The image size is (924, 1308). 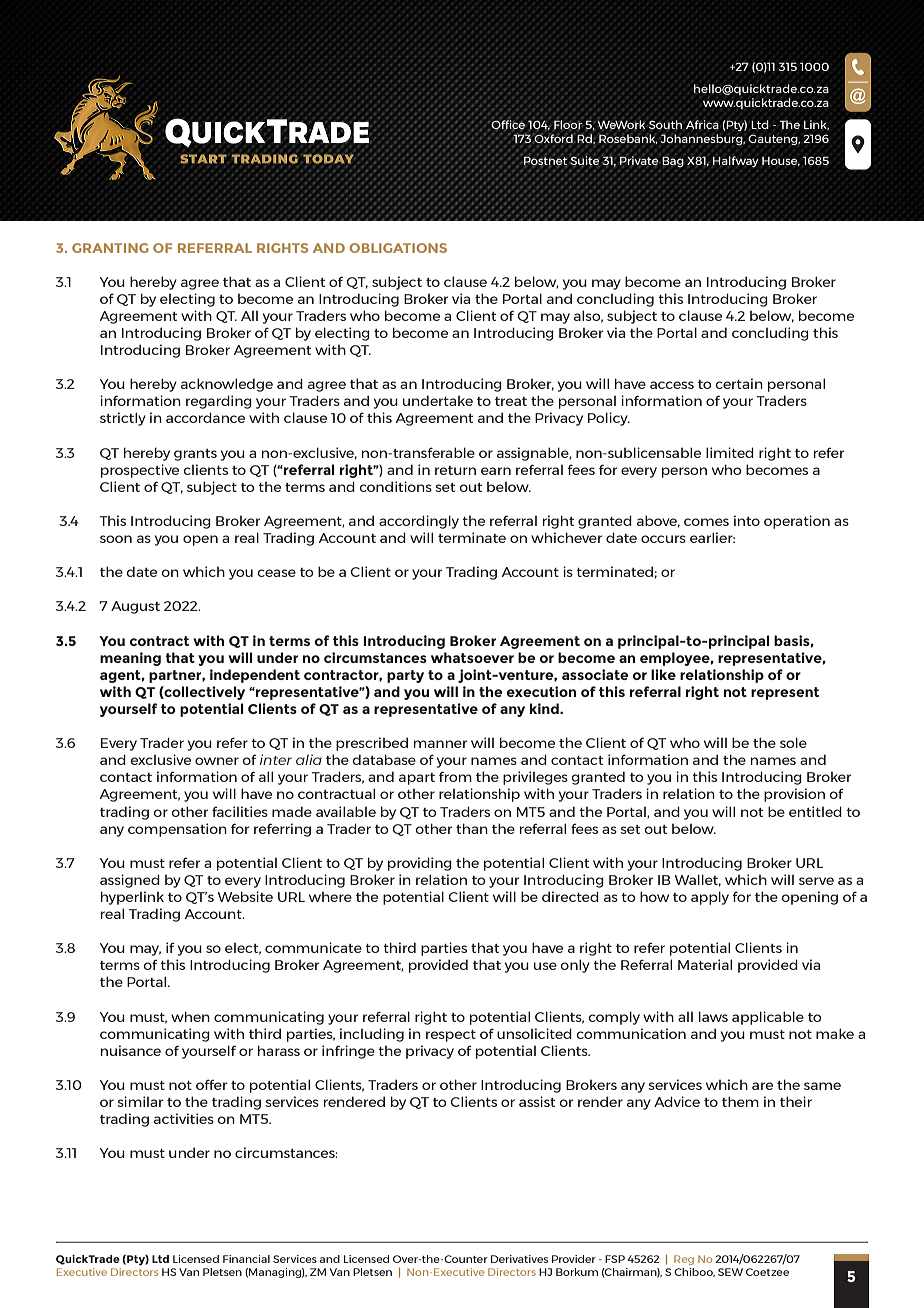 I want to click on Derivatives, so click(x=519, y=1259).
